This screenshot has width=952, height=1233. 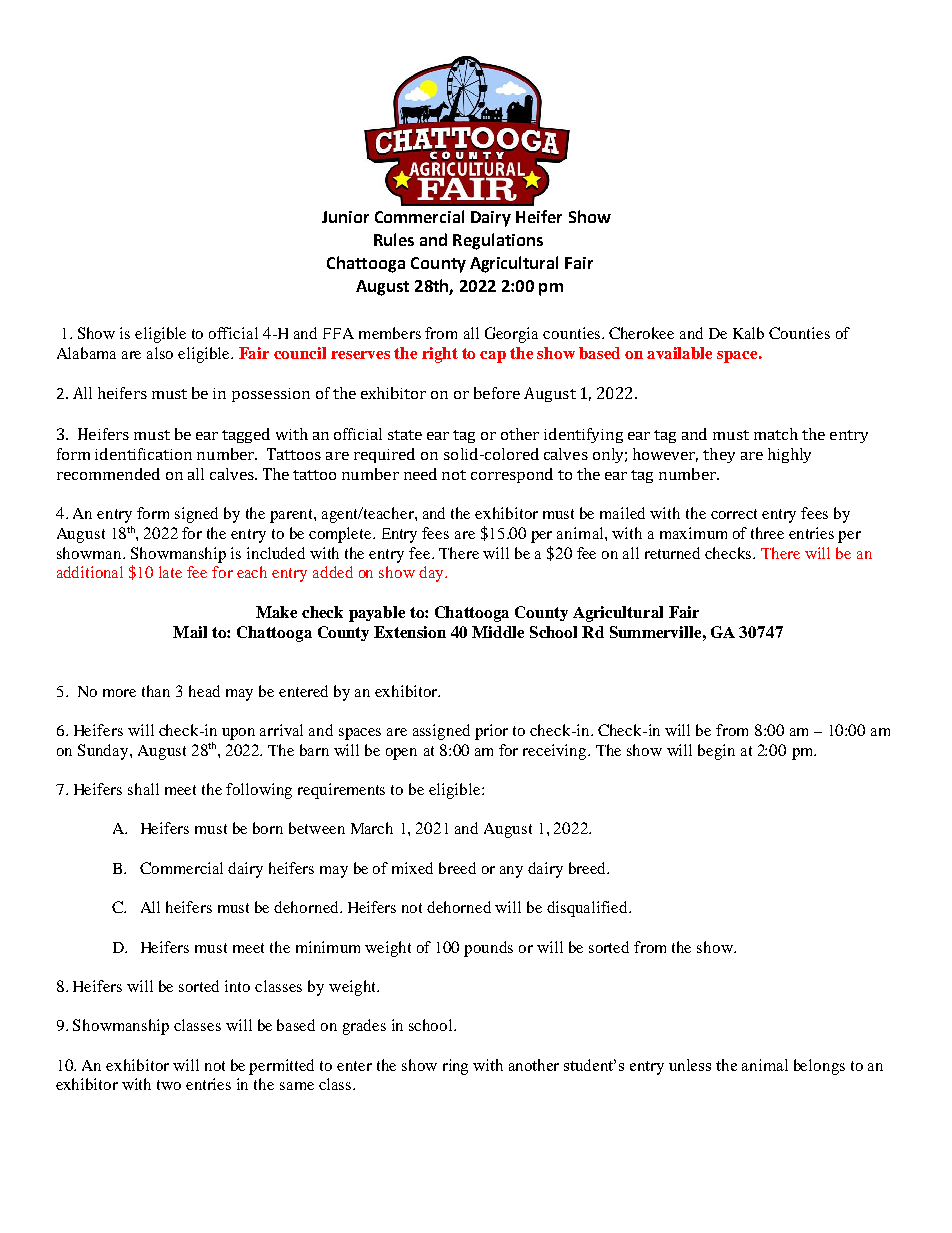 What do you see at coordinates (169, 1085) in the screenshot?
I see `two` at bounding box center [169, 1085].
